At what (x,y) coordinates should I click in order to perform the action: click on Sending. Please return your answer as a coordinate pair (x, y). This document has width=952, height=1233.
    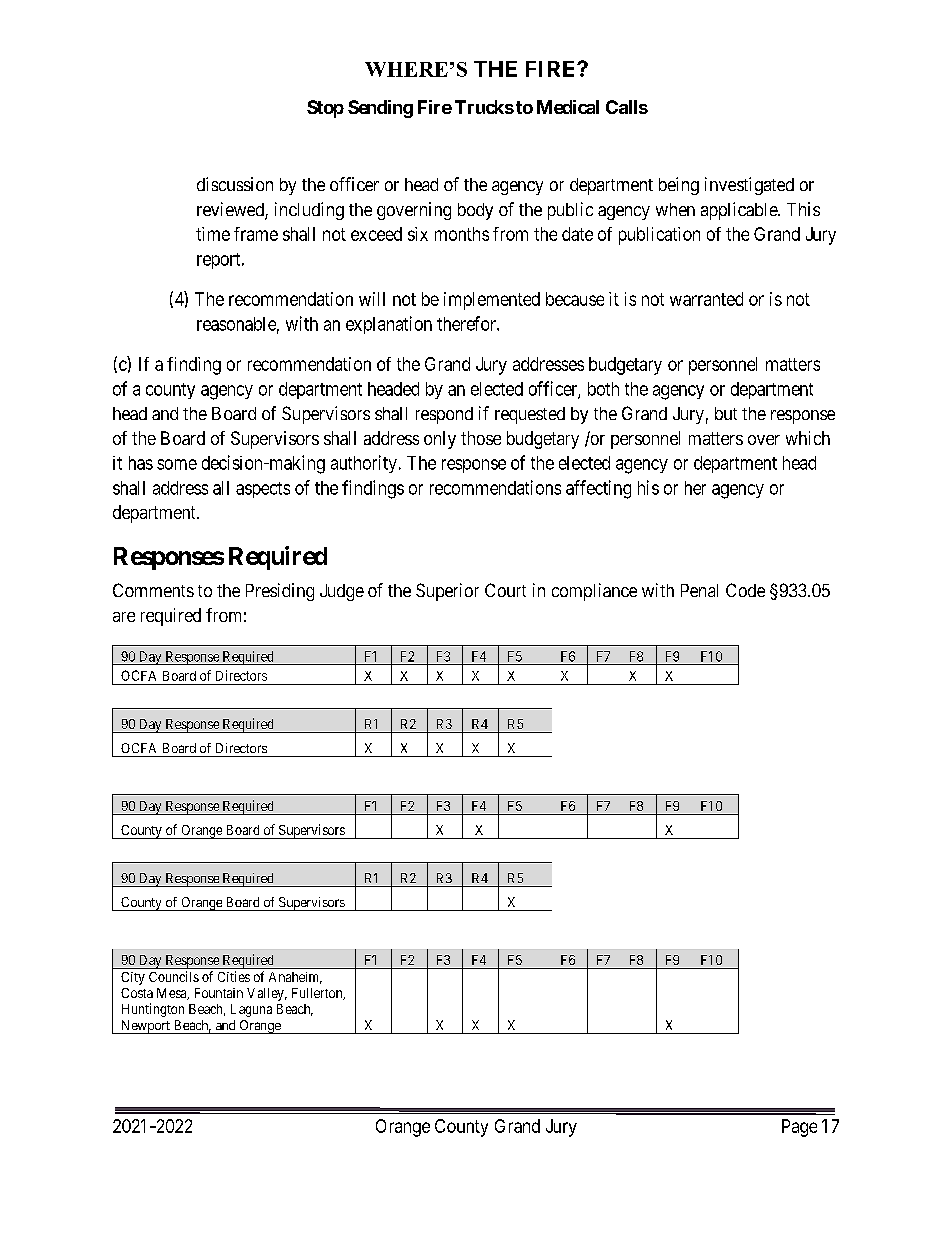
    Looking at the image, I should click on (380, 109).
